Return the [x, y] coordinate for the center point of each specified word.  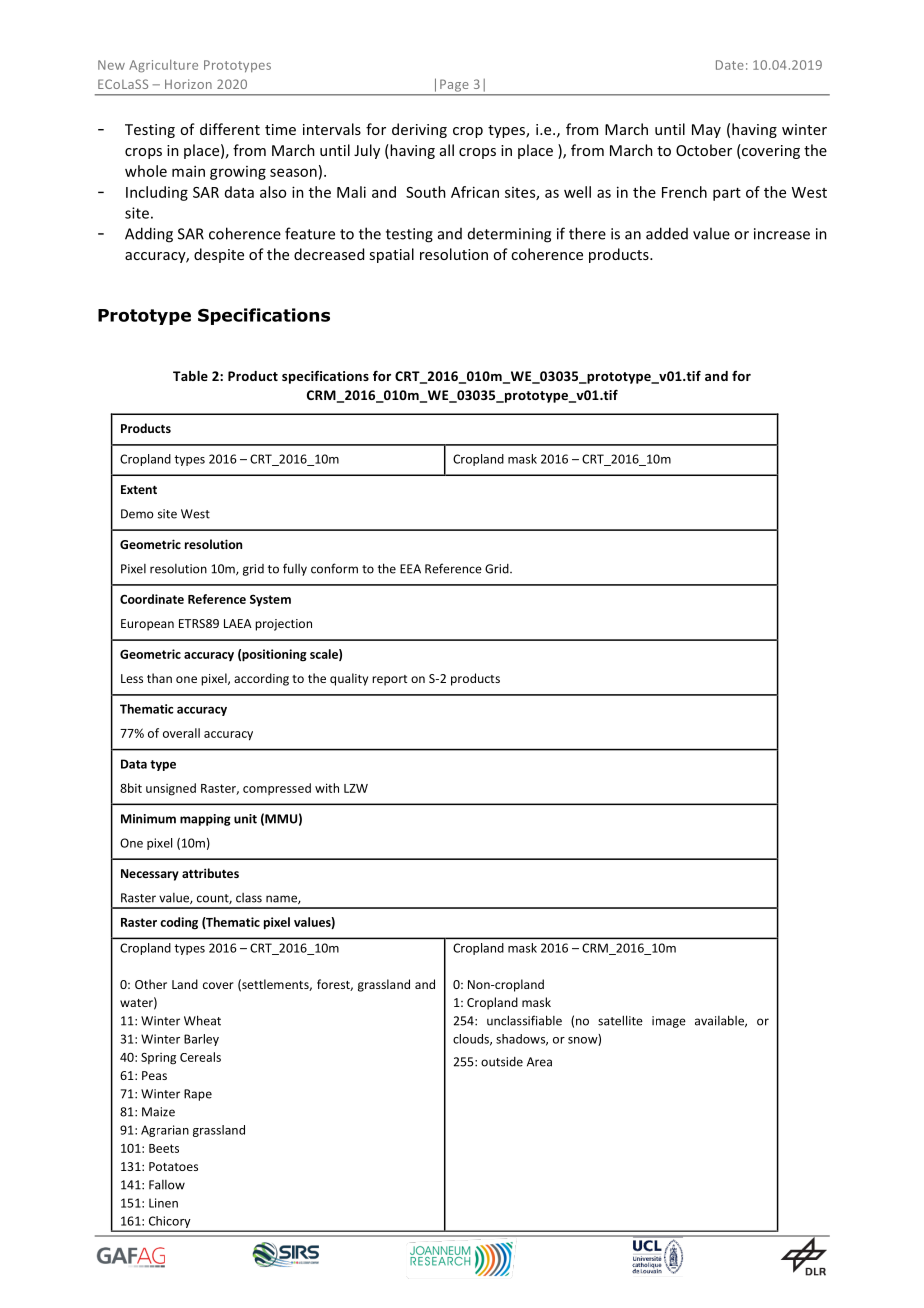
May [706, 131]
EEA [410, 569]
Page [454, 85]
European [147, 625]
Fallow [167, 1185]
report [389, 680]
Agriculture [163, 66]
